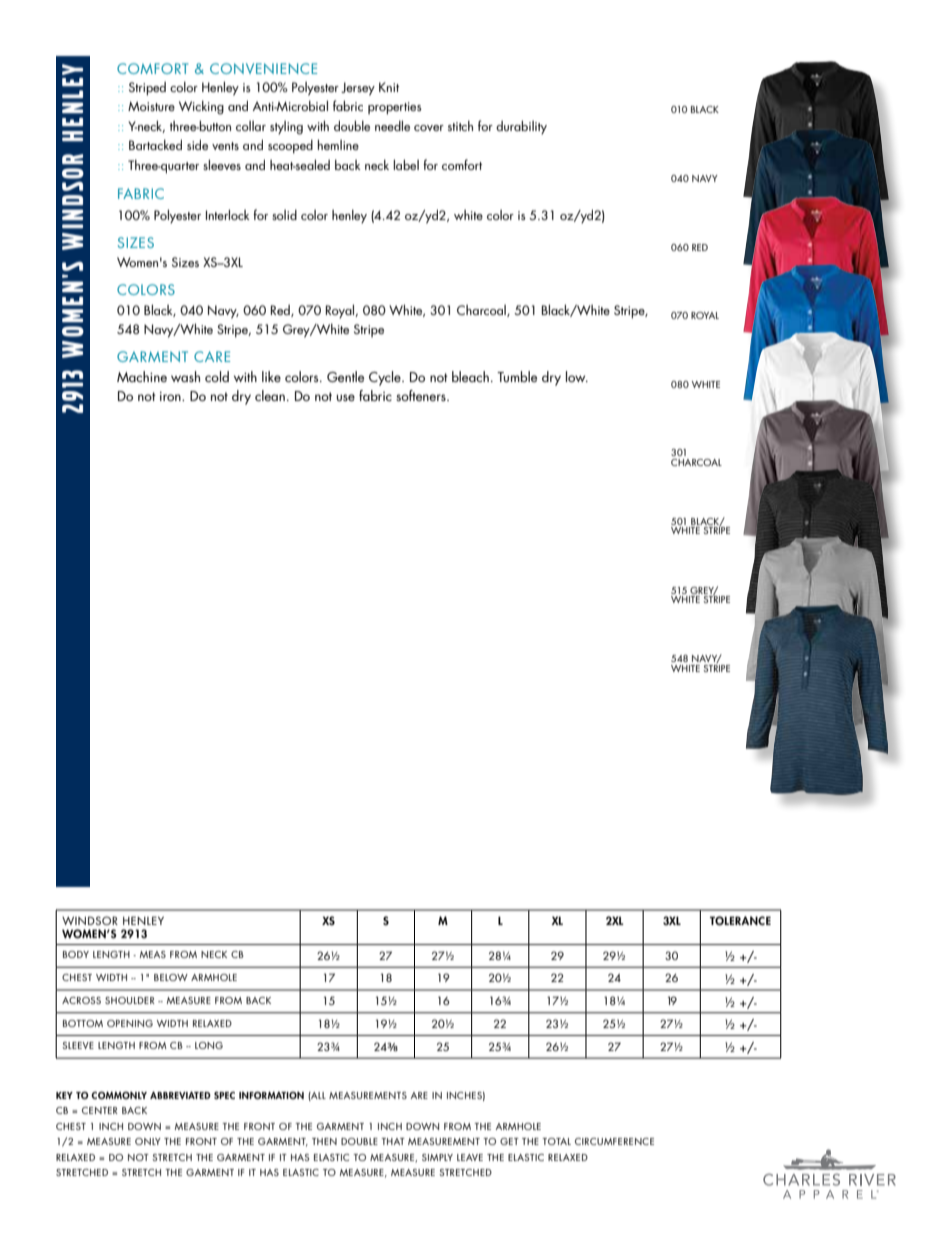  I want to click on CENTER, so click(100, 1110).
